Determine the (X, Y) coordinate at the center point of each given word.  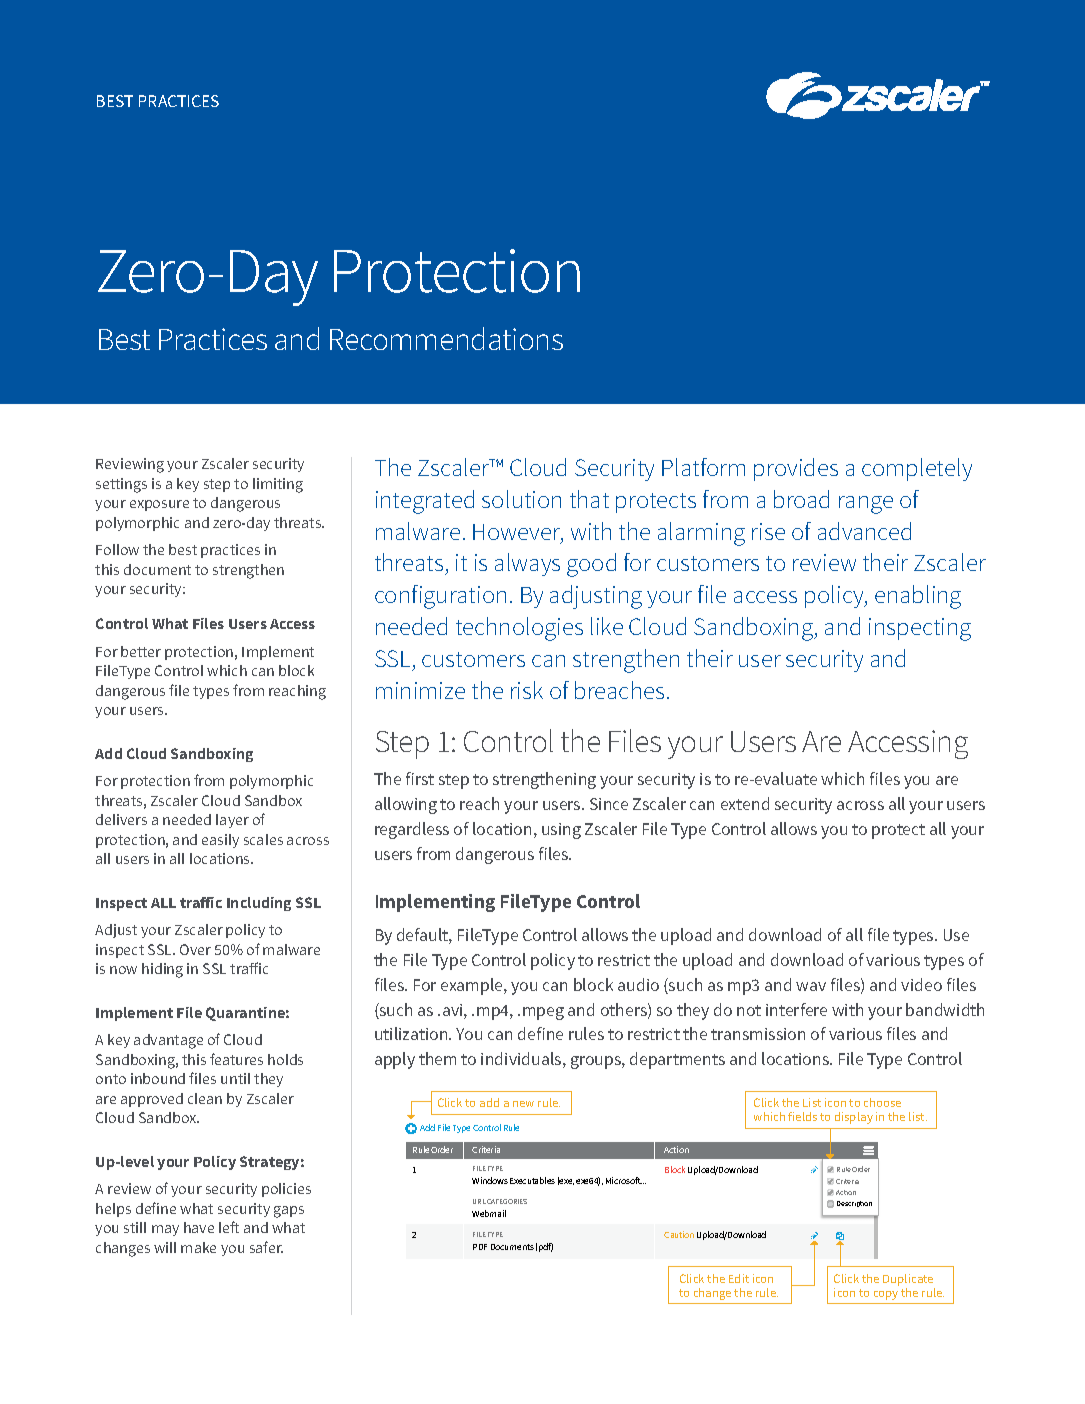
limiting (278, 485)
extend (745, 803)
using (561, 831)
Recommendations (446, 338)
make (198, 1247)
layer (232, 821)
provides (796, 469)
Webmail (489, 1213)
